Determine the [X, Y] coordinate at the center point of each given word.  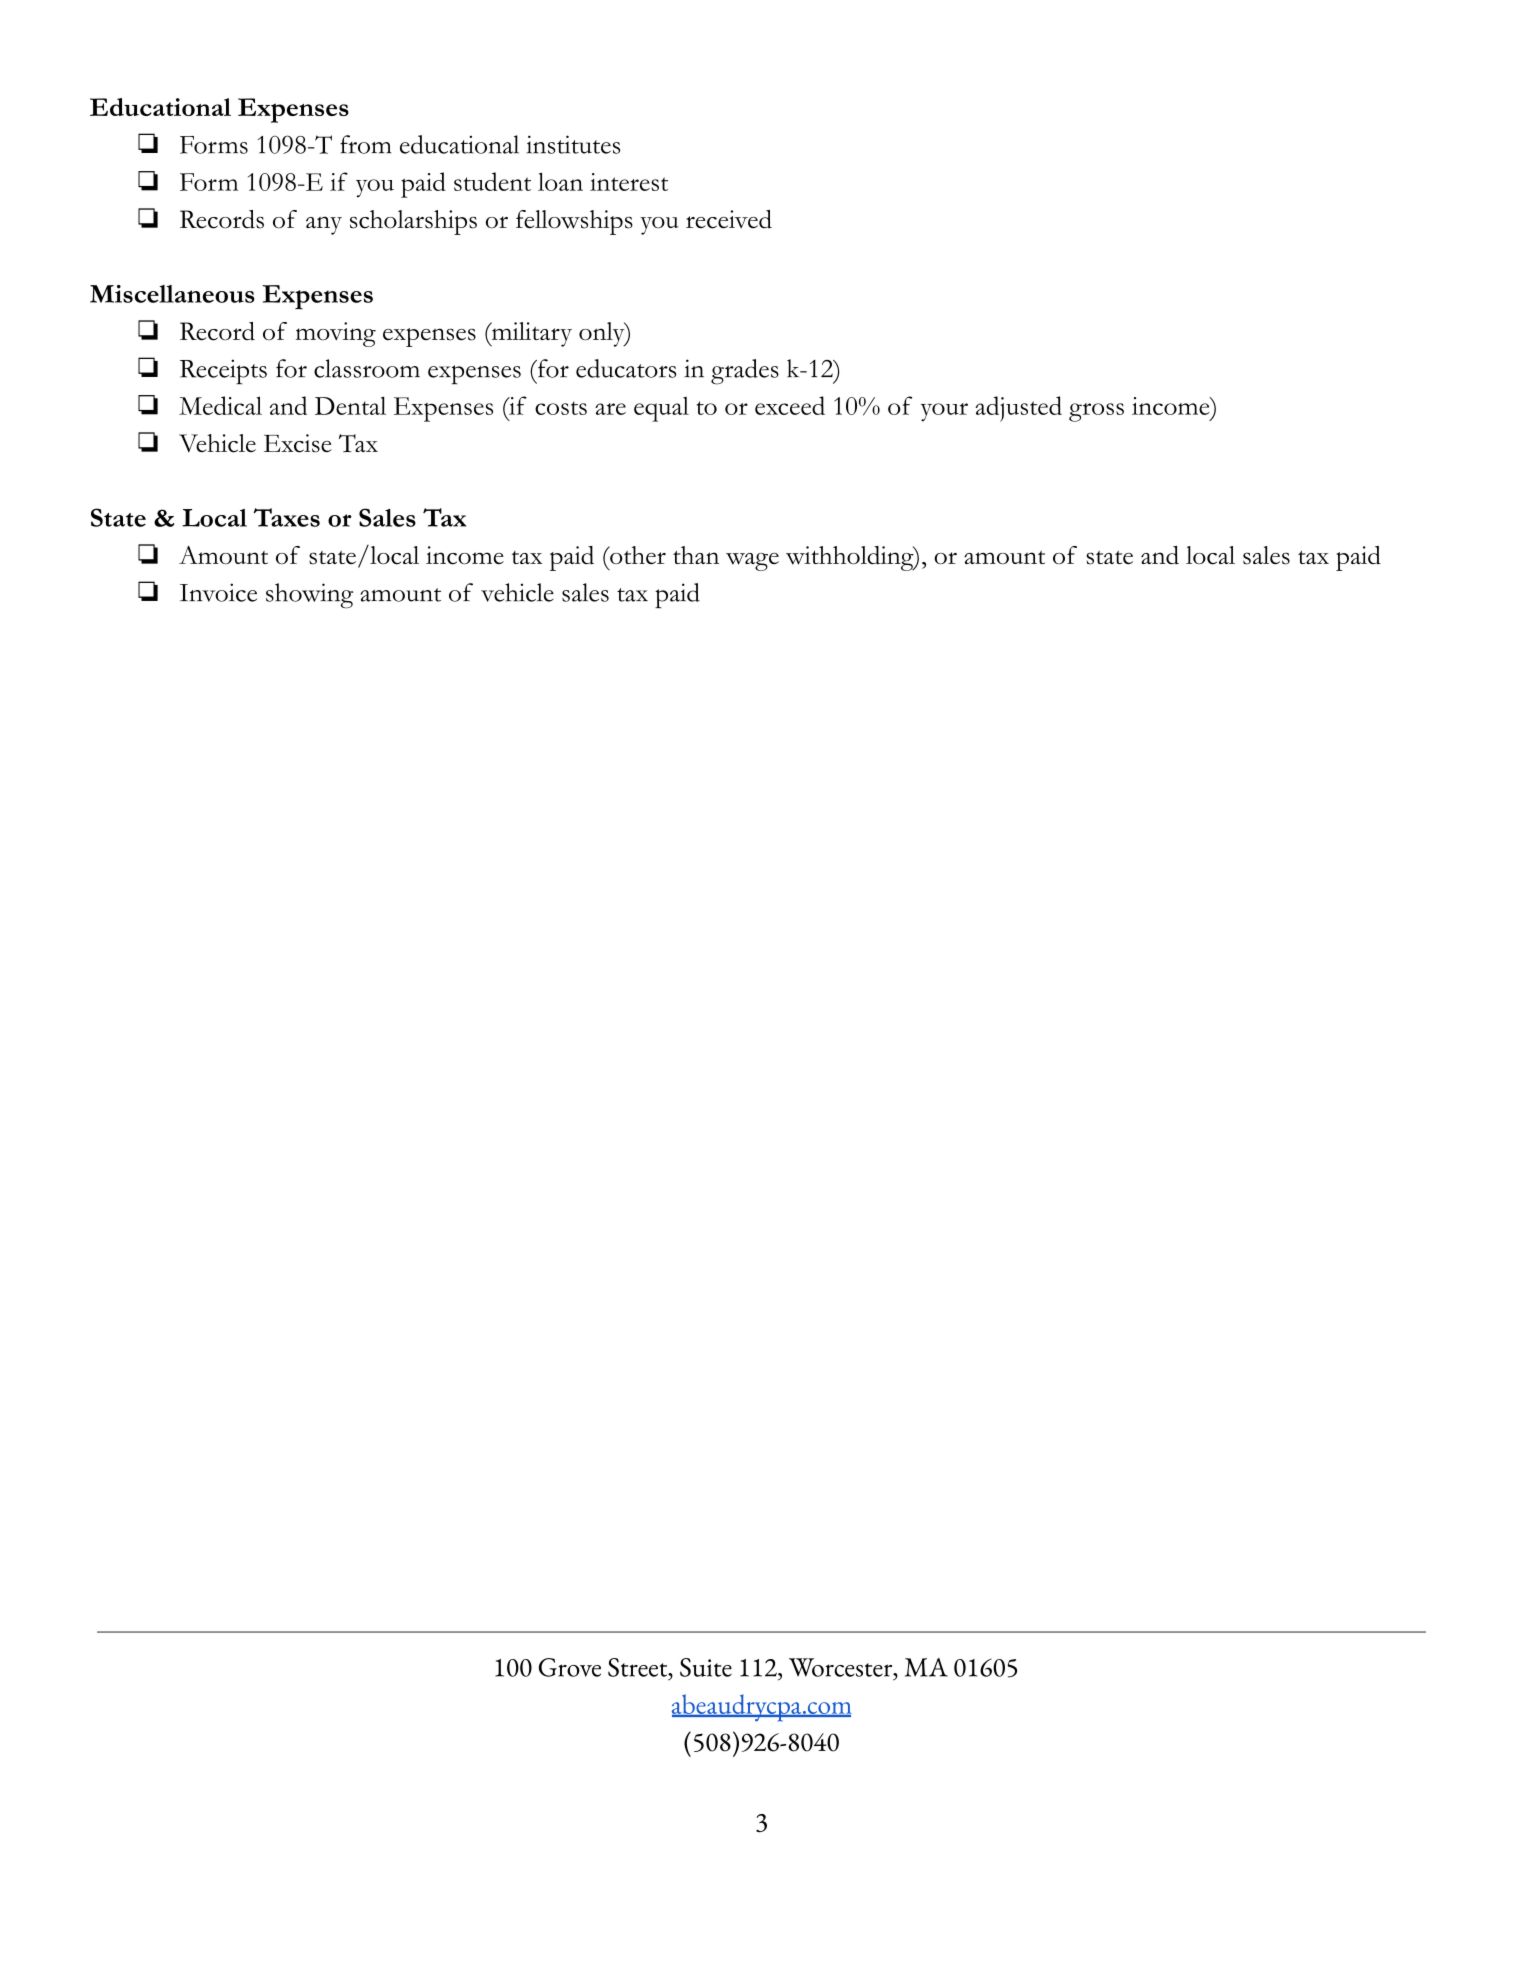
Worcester [842, 1667]
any [324, 225]
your [944, 412]
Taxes [287, 517]
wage [752, 562]
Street [639, 1667]
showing [309, 596]
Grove [570, 1667]
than [696, 555]
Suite [706, 1667]
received [729, 219]
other [637, 555]
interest [629, 182]
